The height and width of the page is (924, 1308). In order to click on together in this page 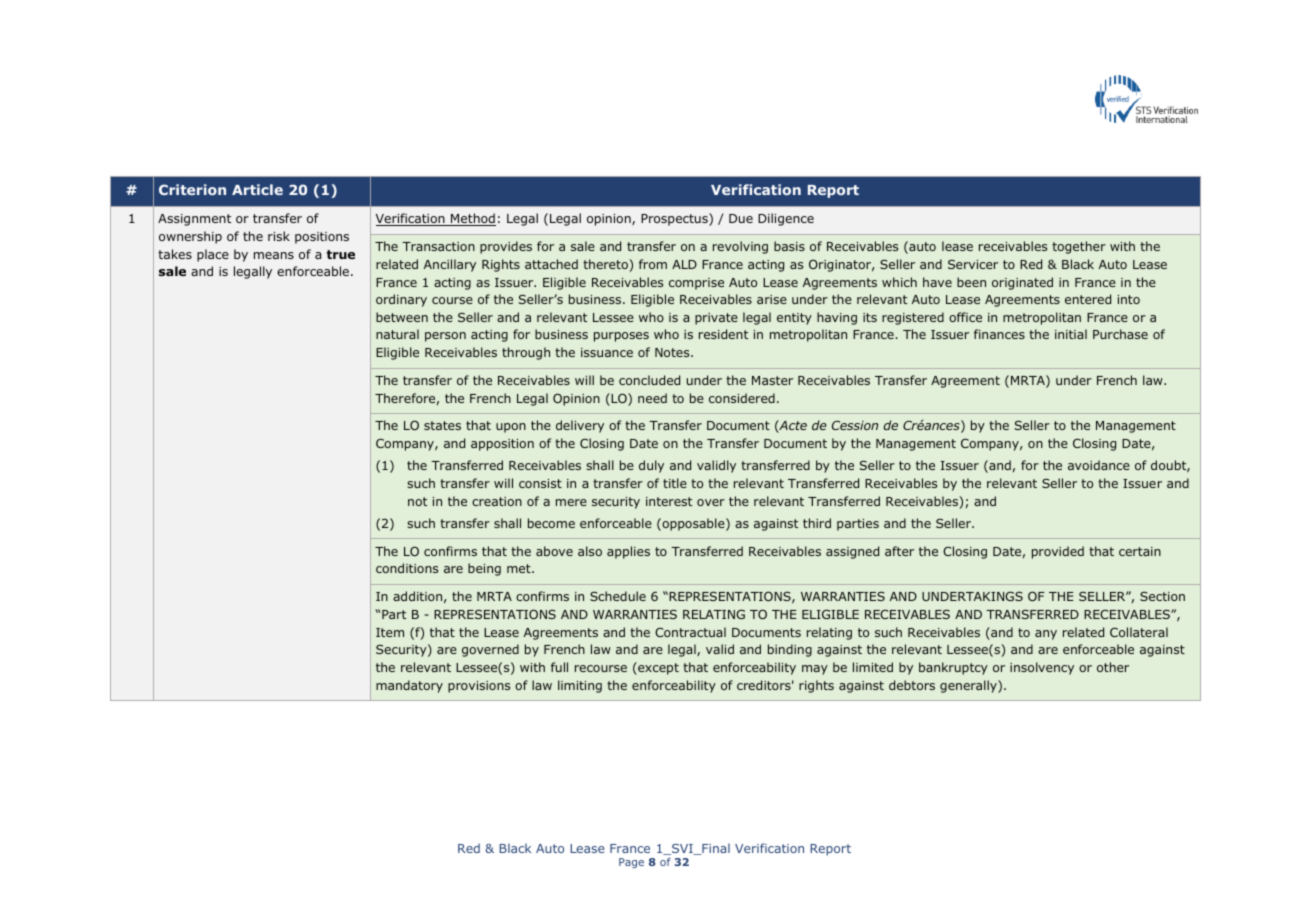, I will do `click(1079, 247)`.
